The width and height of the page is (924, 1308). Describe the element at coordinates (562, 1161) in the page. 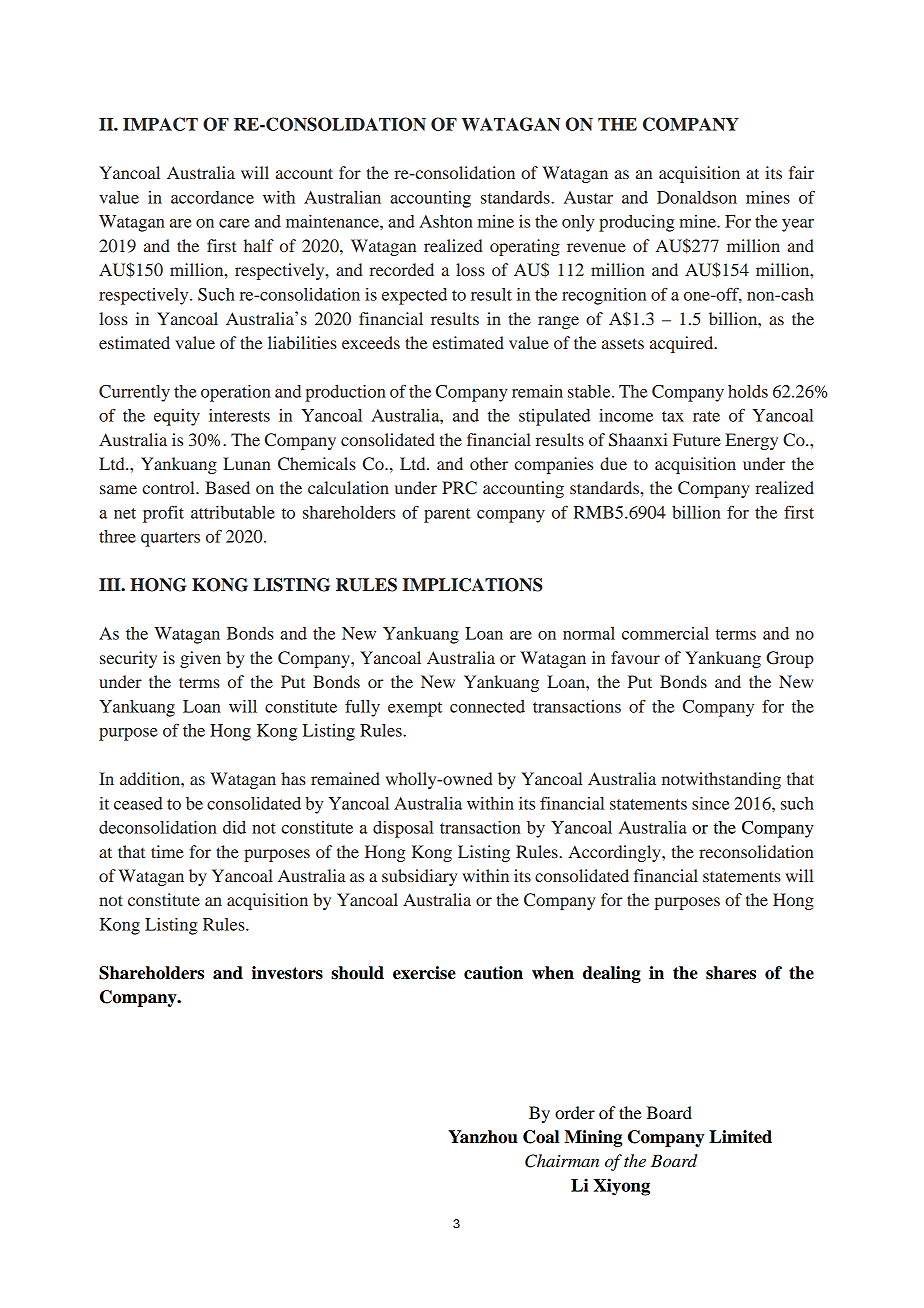

I see `Chairman` at that location.
